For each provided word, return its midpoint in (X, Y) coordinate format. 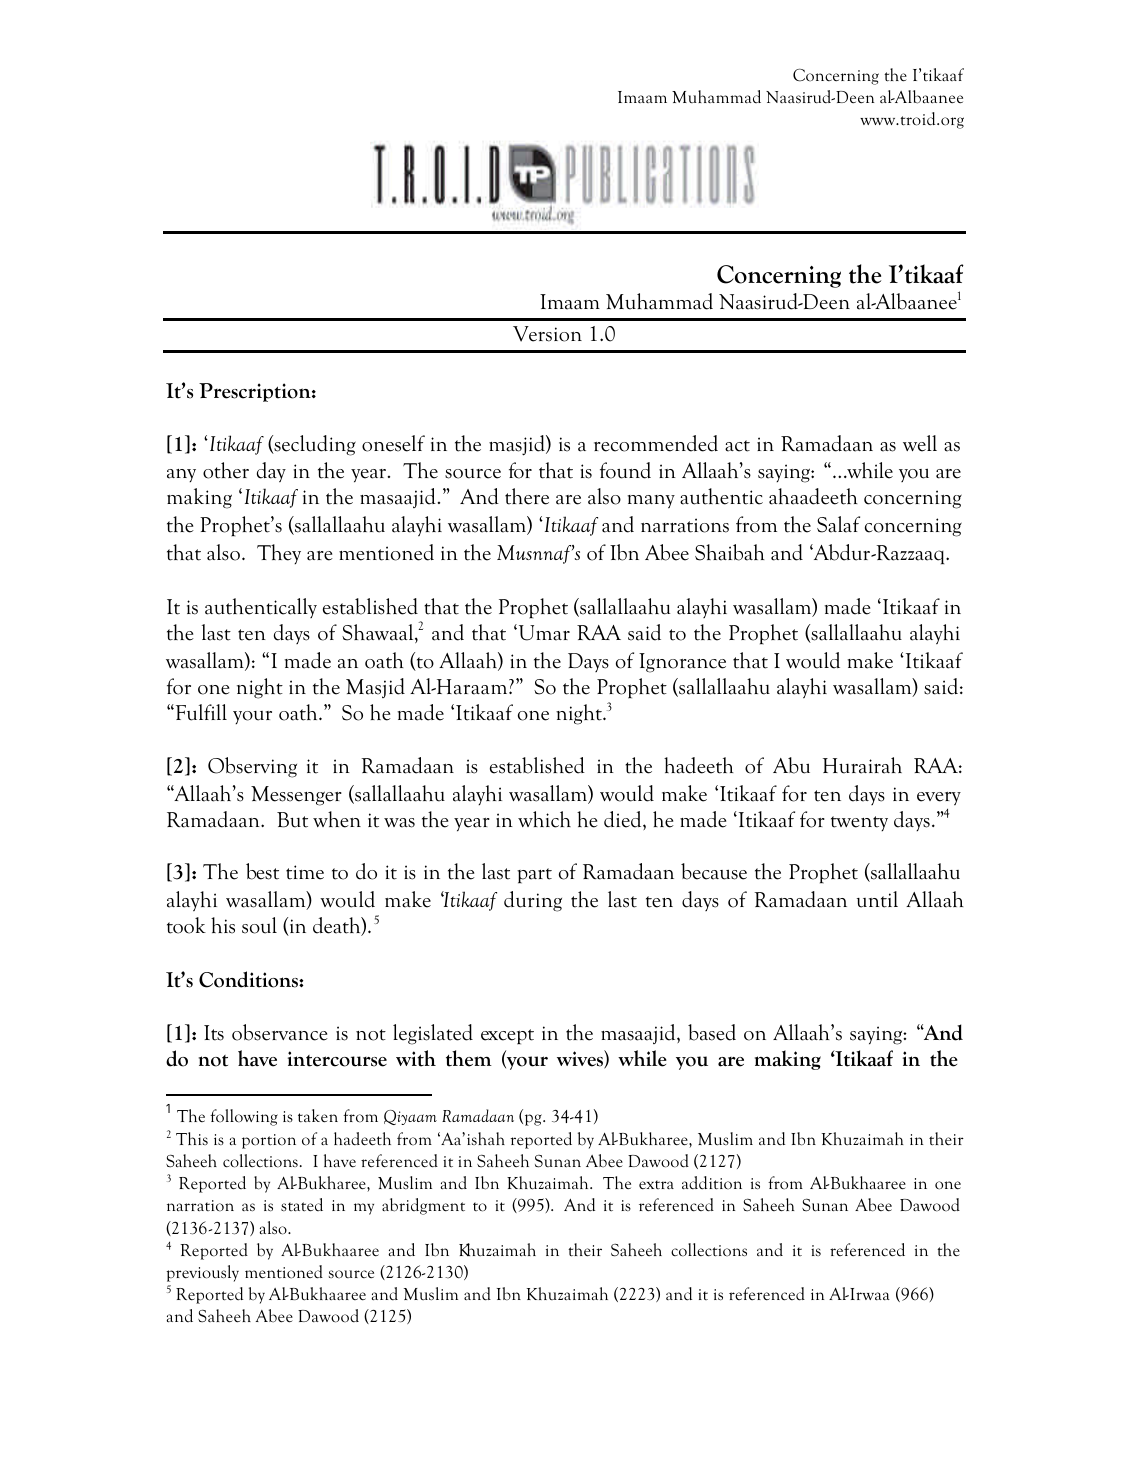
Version (547, 334)
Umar (543, 632)
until (877, 899)
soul (259, 925)
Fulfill (200, 712)
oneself (393, 443)
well (920, 443)
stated (302, 1205)
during (533, 901)
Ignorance (682, 663)
